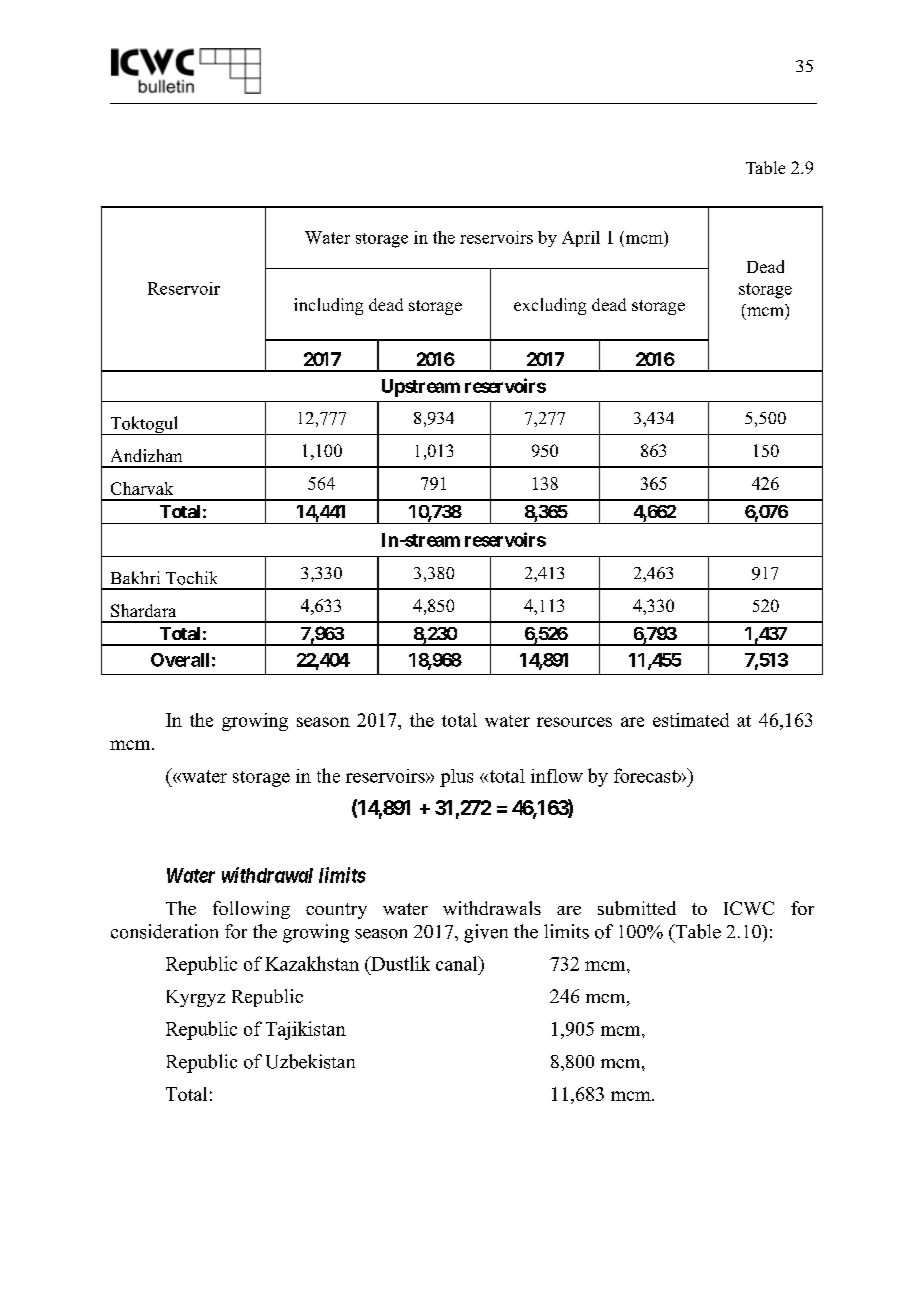 This image has height=1308, width=924. I want to click on canal, so click(458, 963).
